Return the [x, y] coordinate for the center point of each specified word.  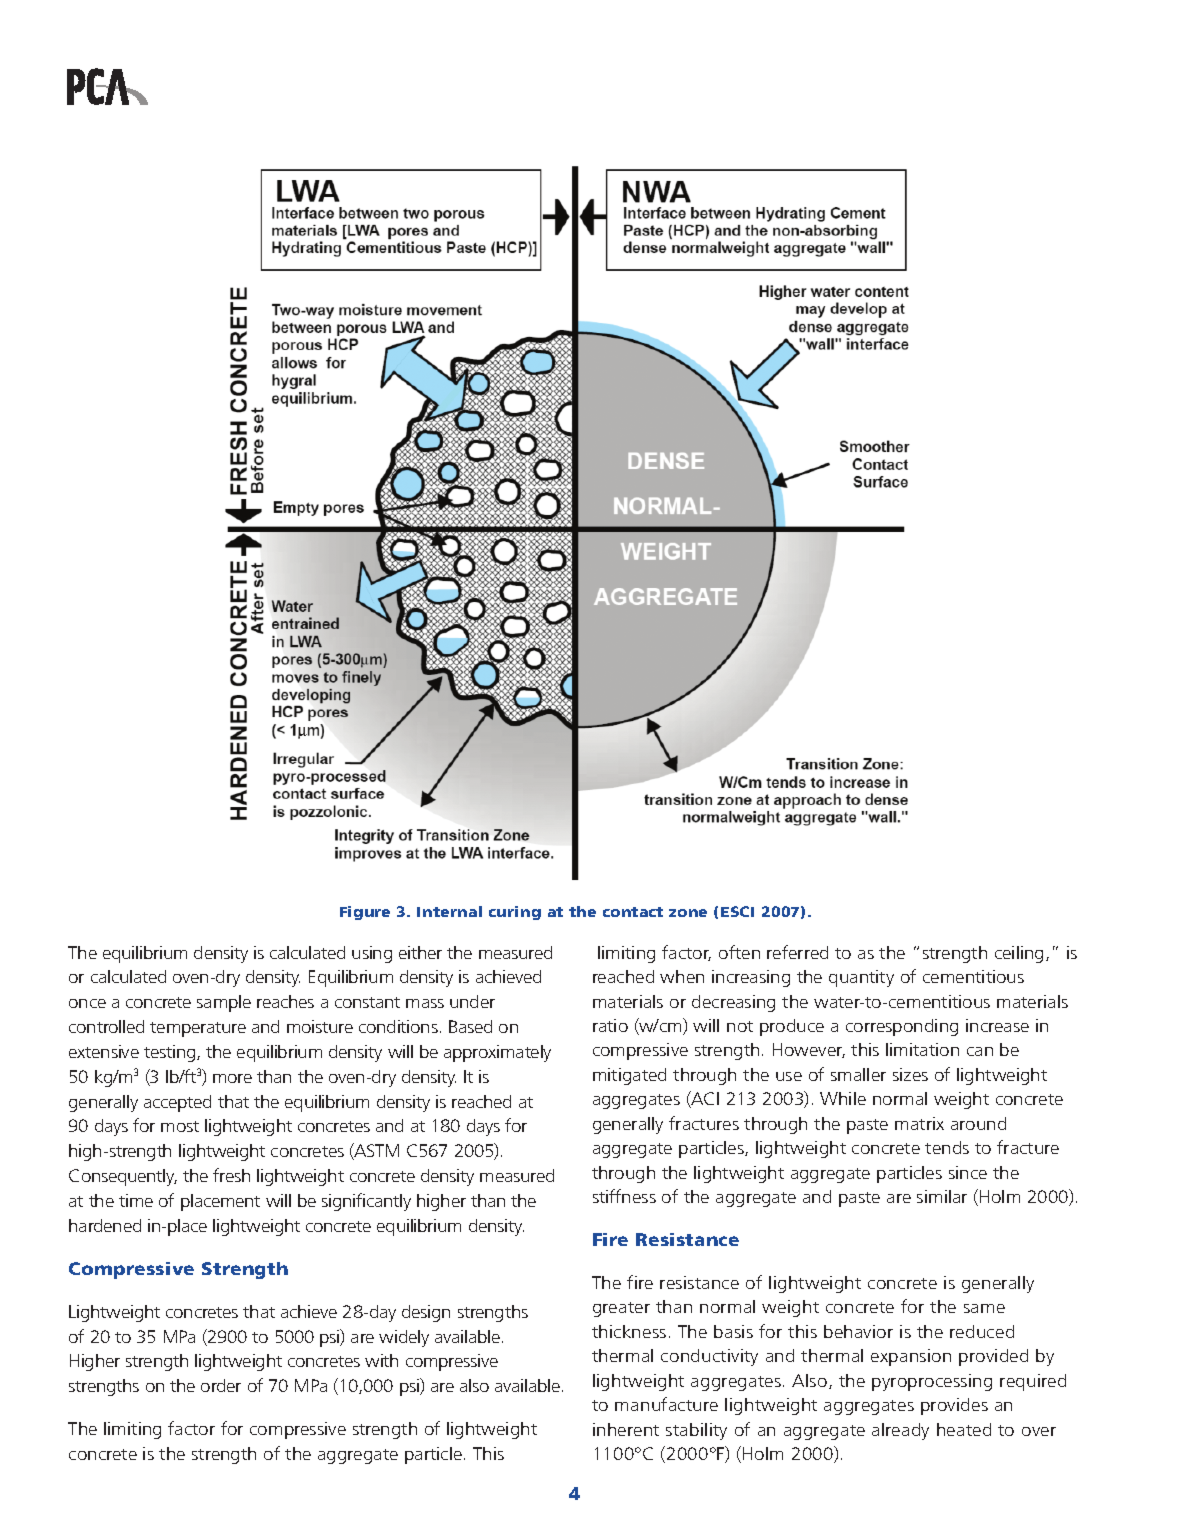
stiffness [624, 1196]
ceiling [1019, 954]
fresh [231, 1175]
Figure [365, 913]
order [221, 1385]
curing [515, 913]
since [968, 1172]
